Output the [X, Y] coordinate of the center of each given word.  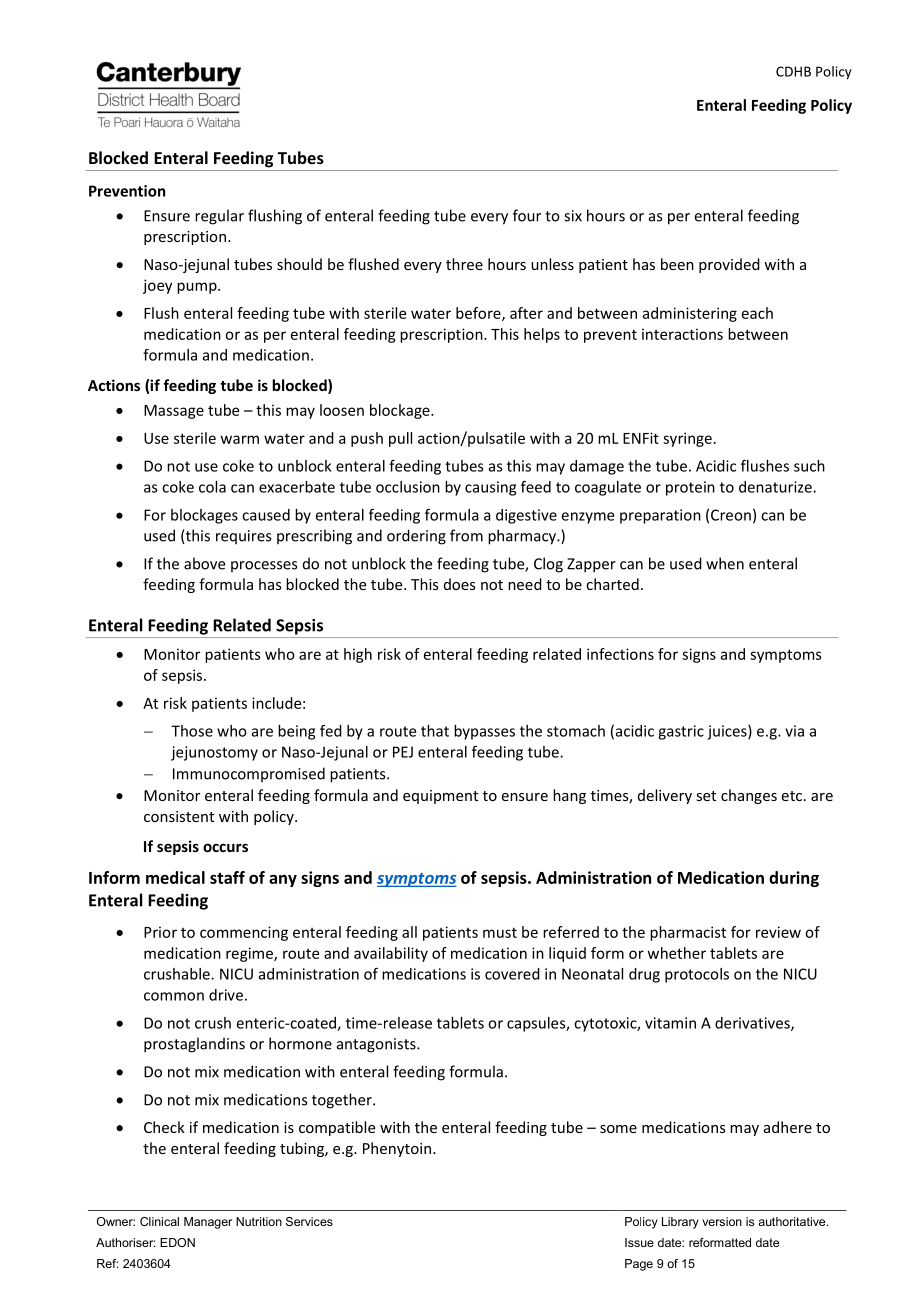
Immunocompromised [249, 774]
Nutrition [259, 1221]
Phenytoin [397, 1149]
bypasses [484, 732]
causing [490, 488]
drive [226, 995]
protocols [697, 975]
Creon [731, 515]
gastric [681, 732]
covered [512, 974]
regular [219, 217]
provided [729, 265]
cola [212, 487]
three [464, 264]
